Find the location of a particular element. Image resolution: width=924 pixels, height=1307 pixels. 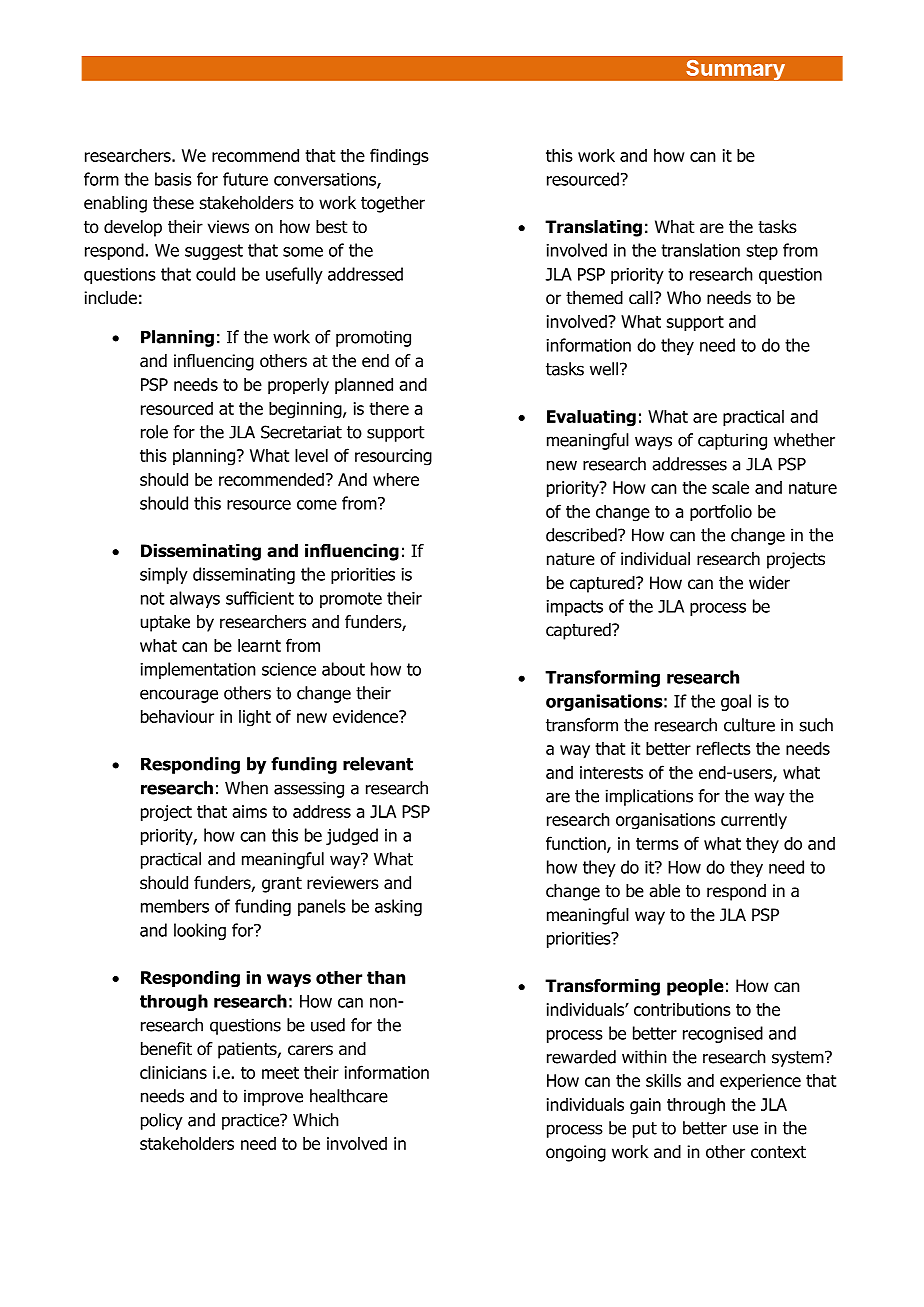

policy is located at coordinates (162, 1121).
